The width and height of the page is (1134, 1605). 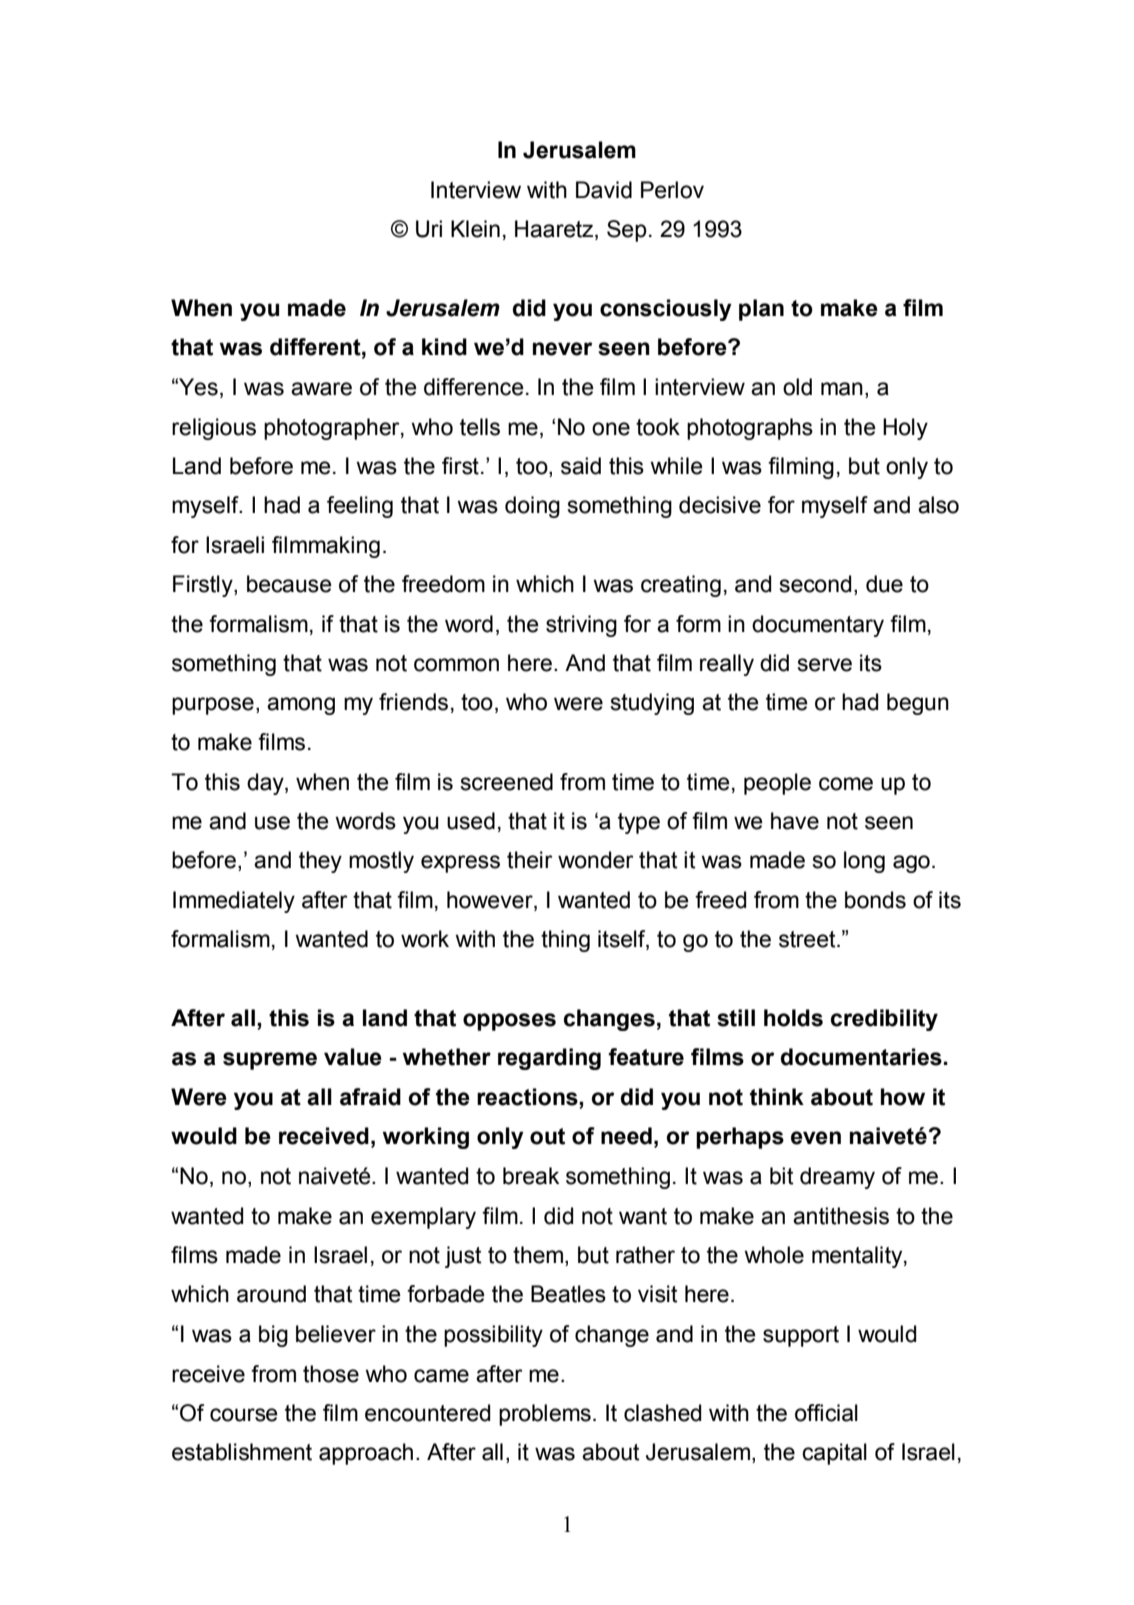 What do you see at coordinates (761, 310) in the page?
I see `plan` at bounding box center [761, 310].
